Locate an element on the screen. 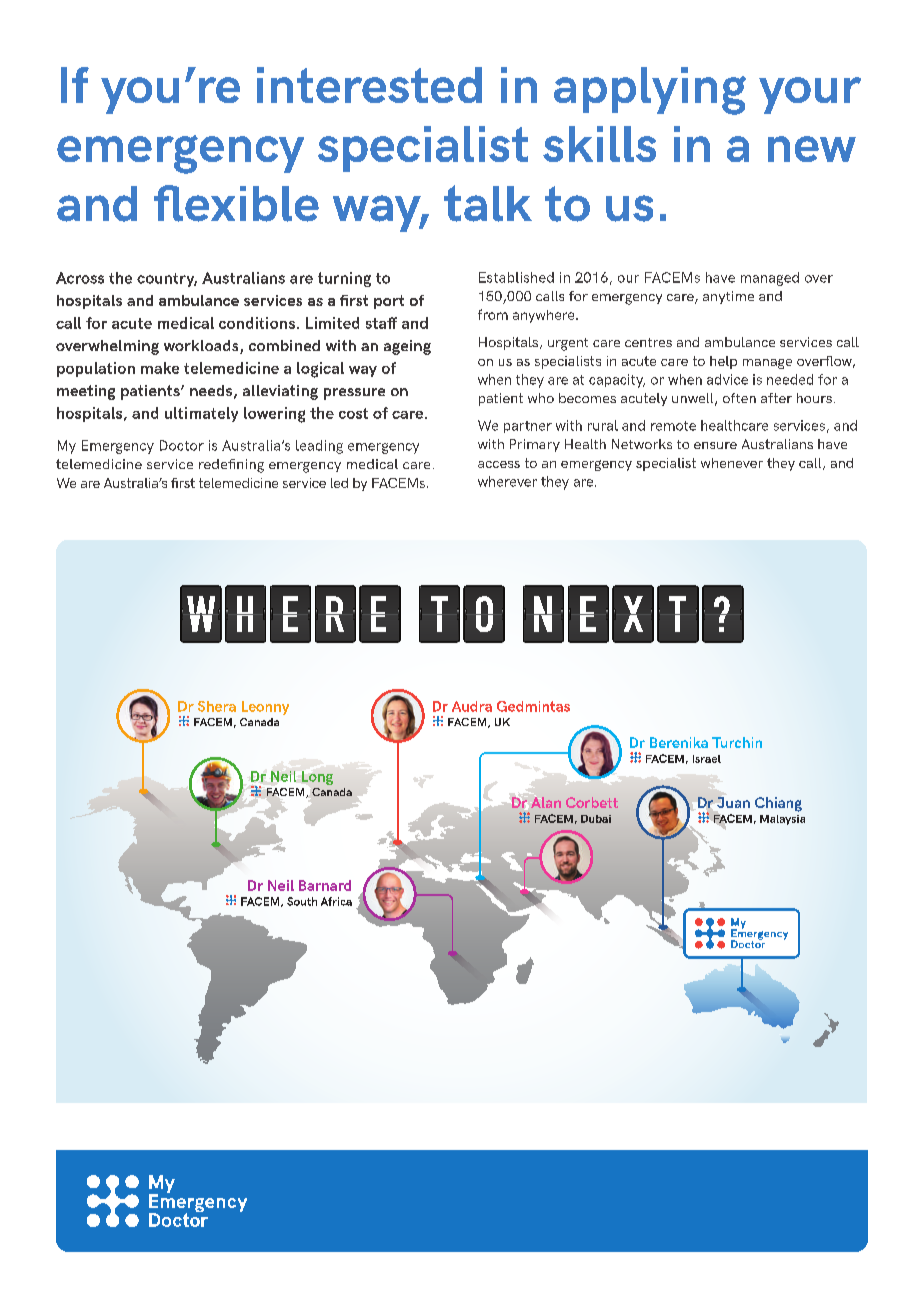 This screenshot has height=1308, width=924. skills is located at coordinates (599, 144).
